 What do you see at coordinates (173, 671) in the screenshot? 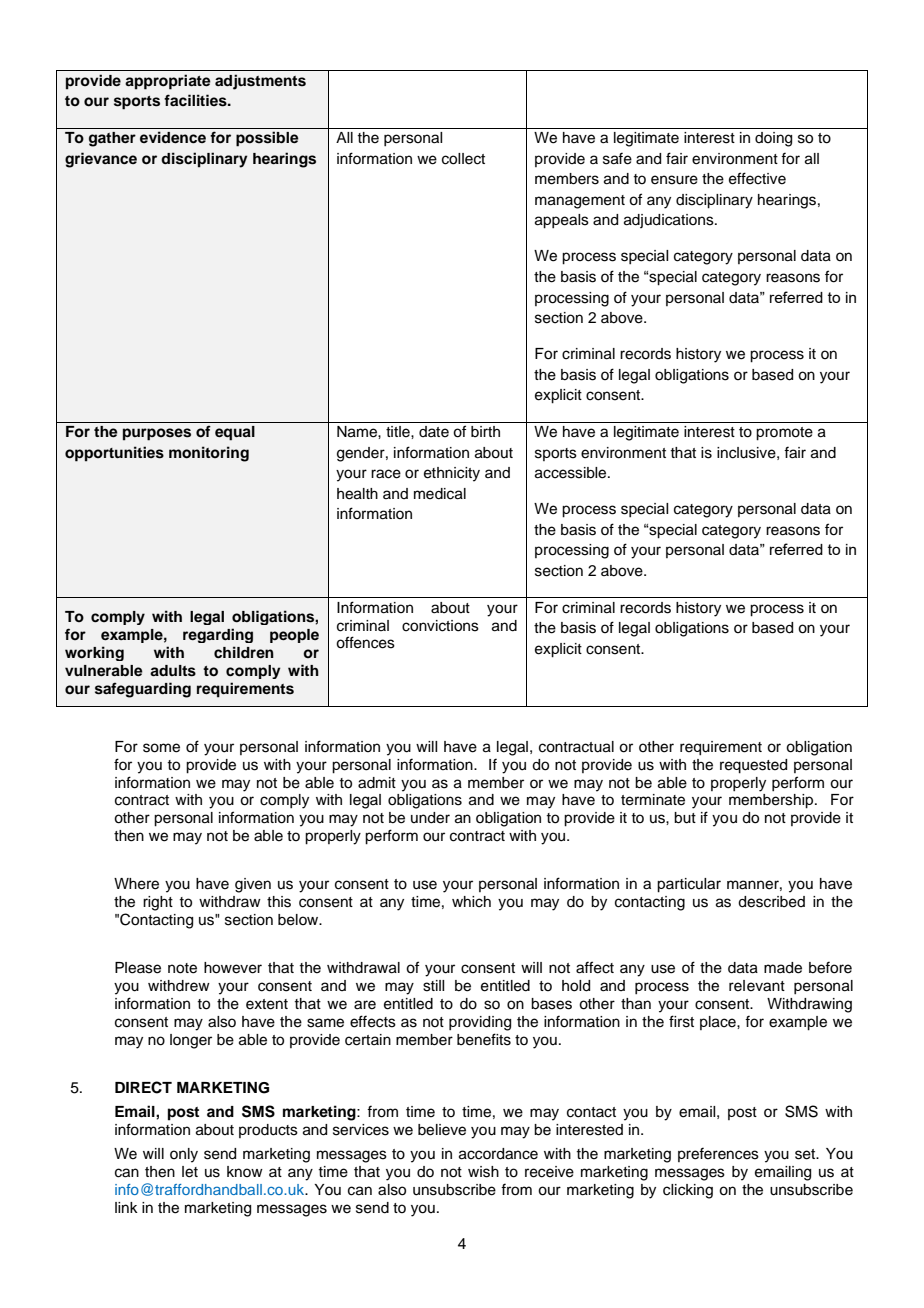
I see `adults` at bounding box center [173, 671].
